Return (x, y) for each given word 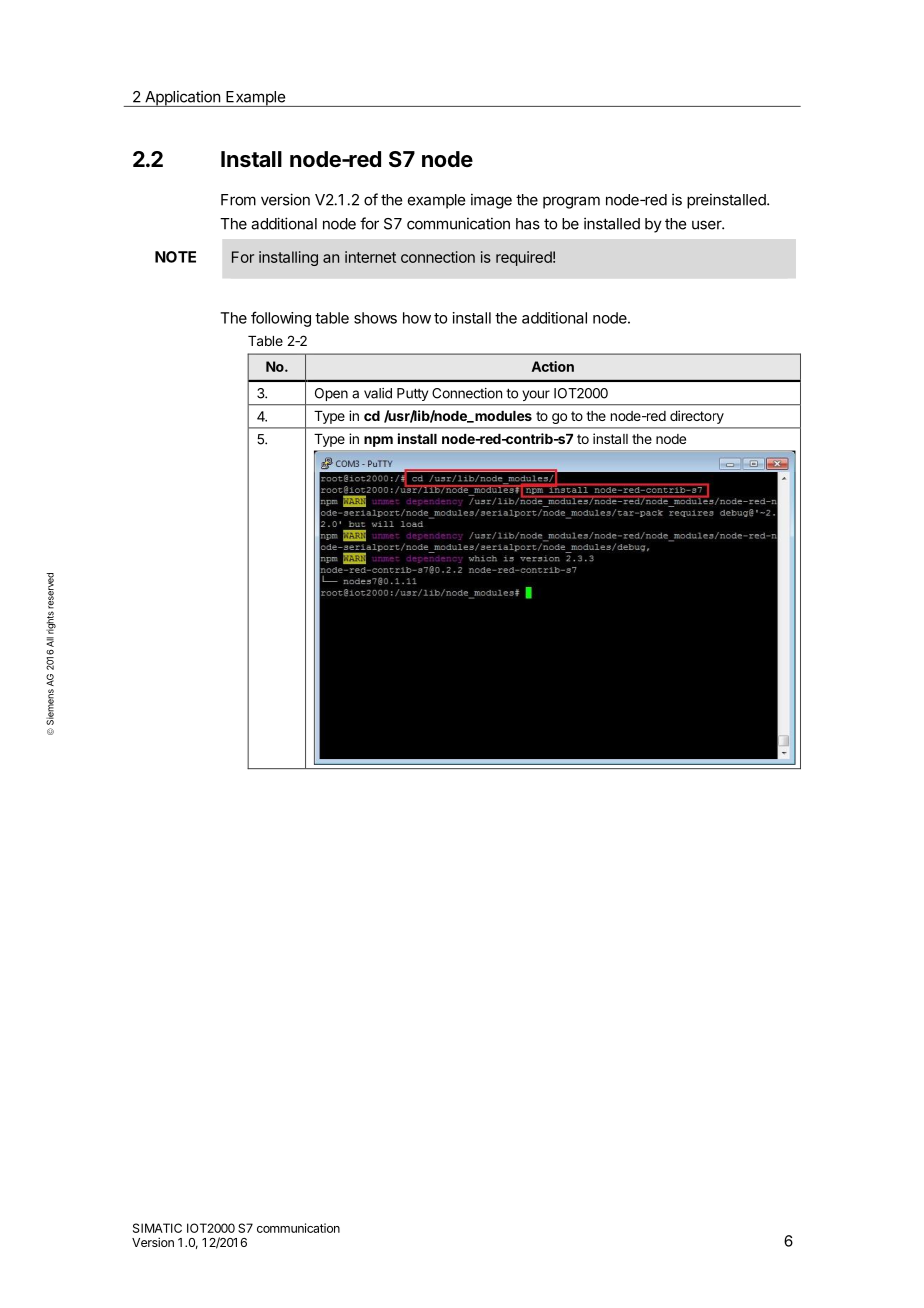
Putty (412, 394)
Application (182, 98)
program (571, 202)
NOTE (175, 257)
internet (370, 257)
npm (378, 441)
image (491, 201)
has (528, 224)
